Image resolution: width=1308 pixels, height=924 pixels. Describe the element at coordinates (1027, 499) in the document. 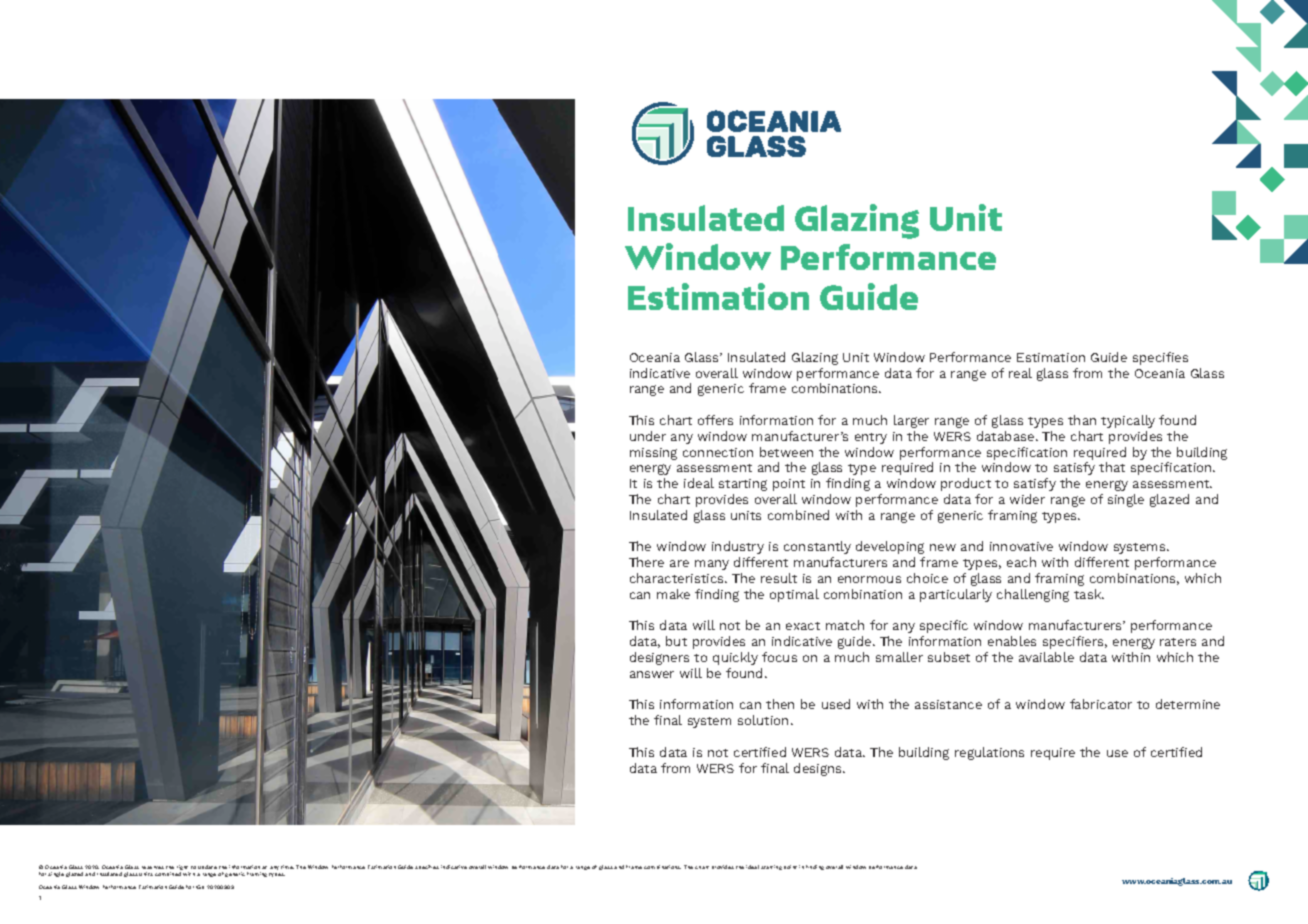

I see `wider` at that location.
